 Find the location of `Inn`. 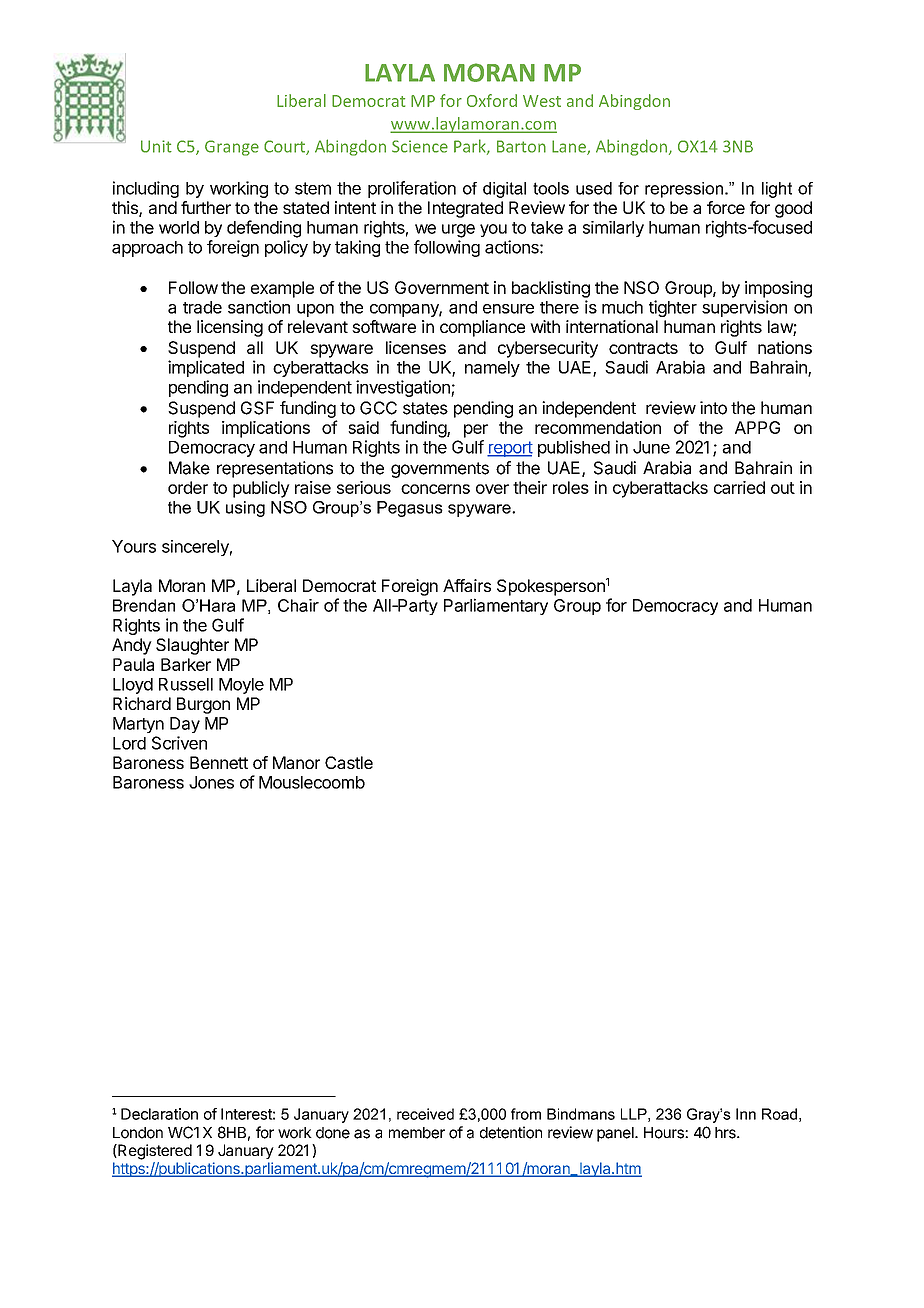

Inn is located at coordinates (746, 1114).
